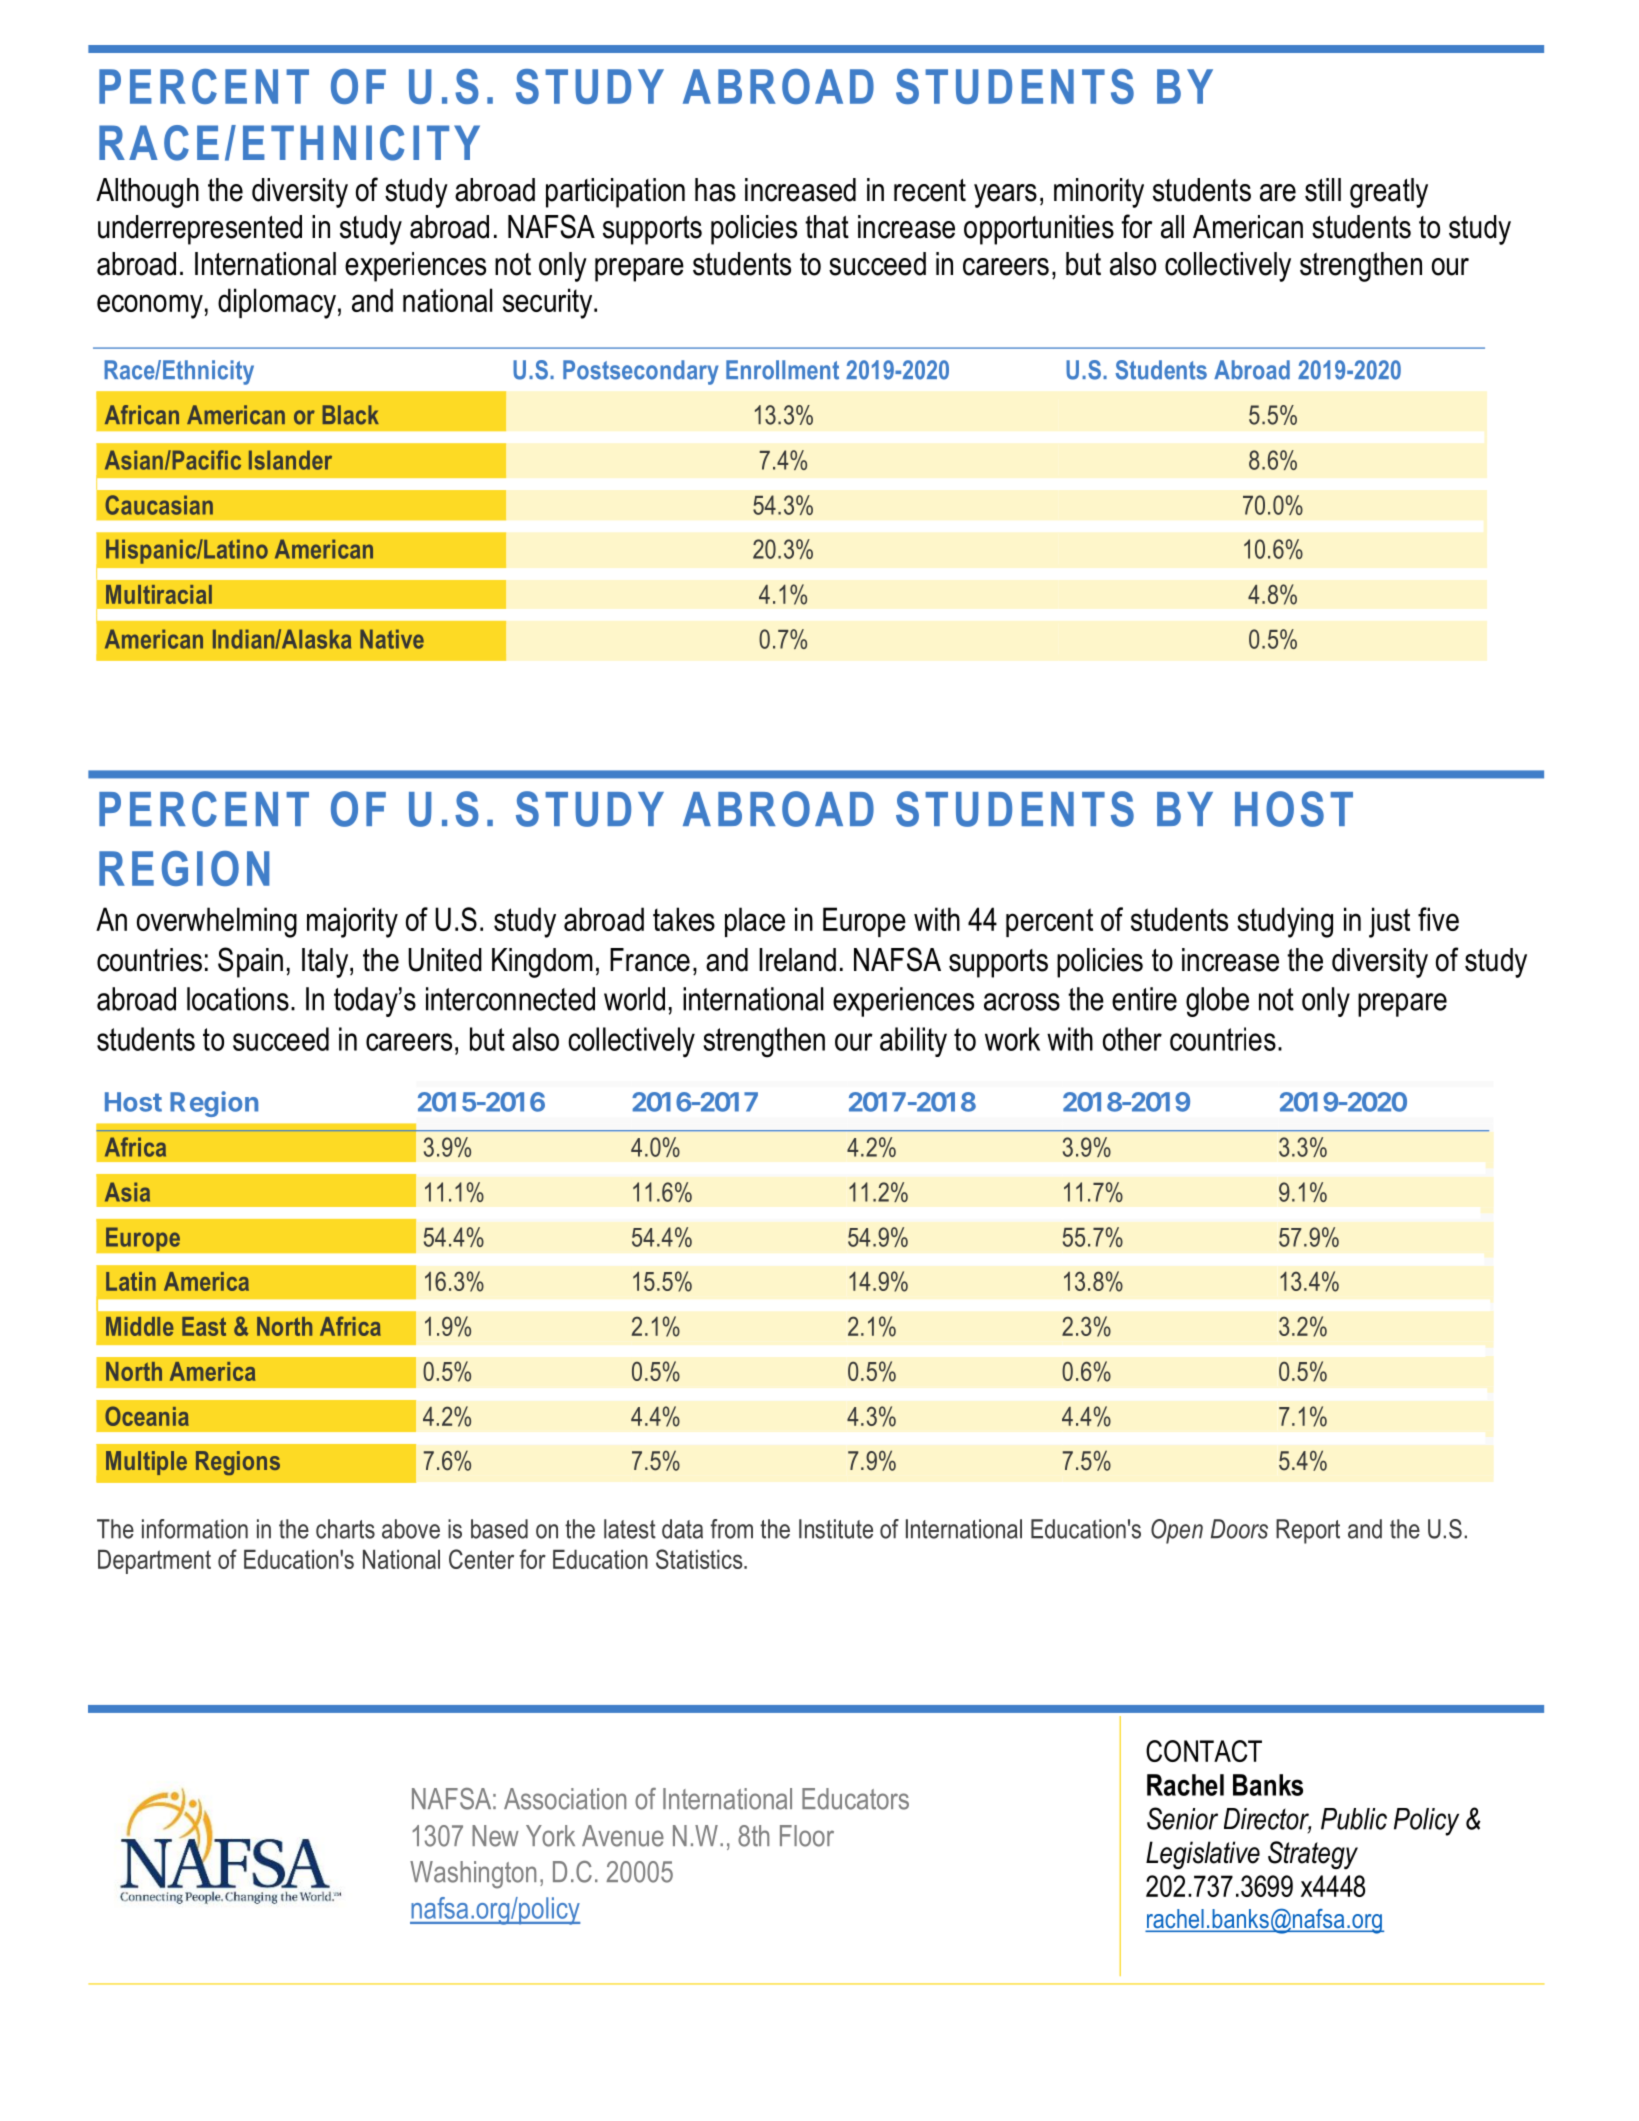 This page has width=1639, height=2121. Describe the element at coordinates (1389, 922) in the page. I see `just` at that location.
